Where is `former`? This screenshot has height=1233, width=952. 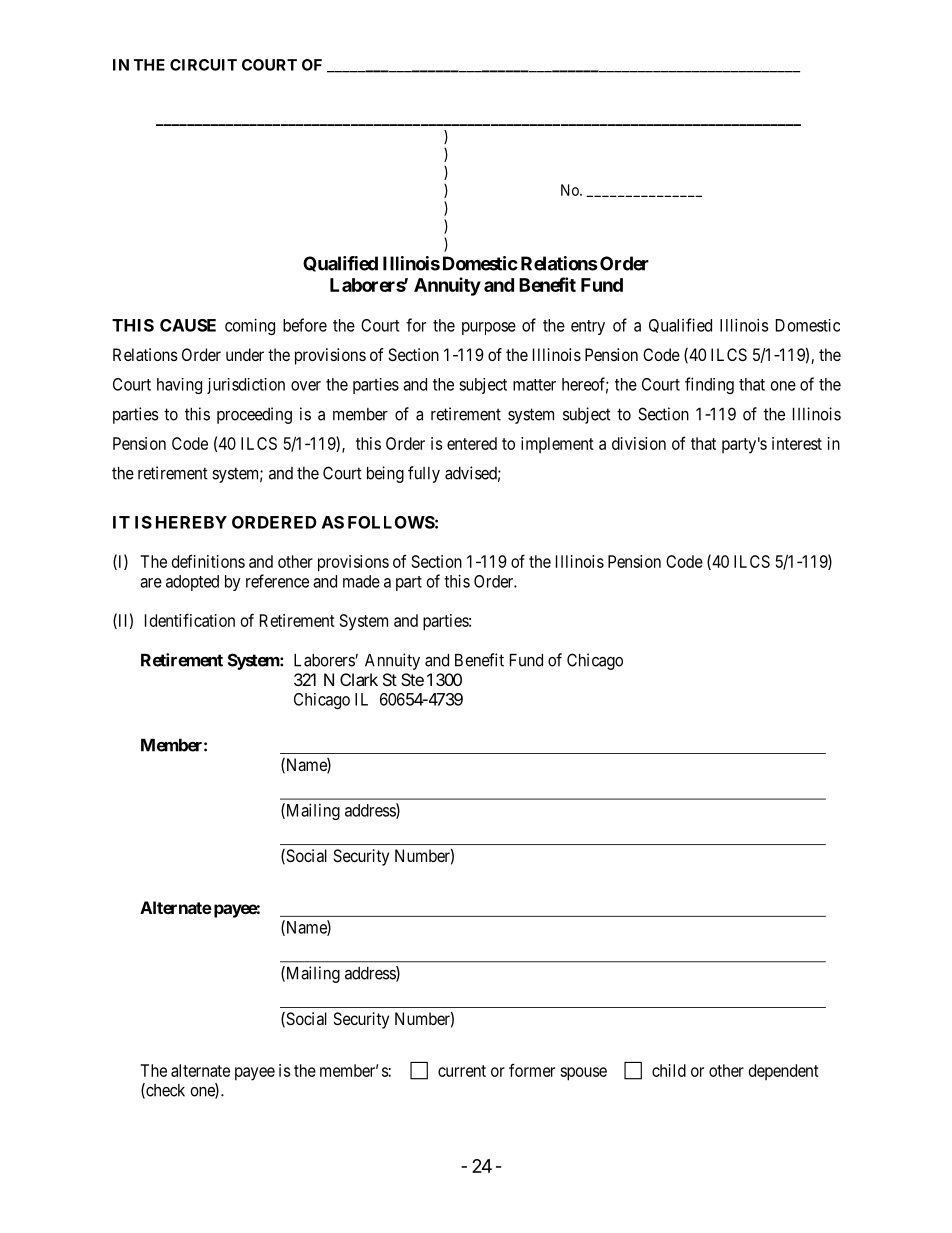
former is located at coordinates (532, 1070).
